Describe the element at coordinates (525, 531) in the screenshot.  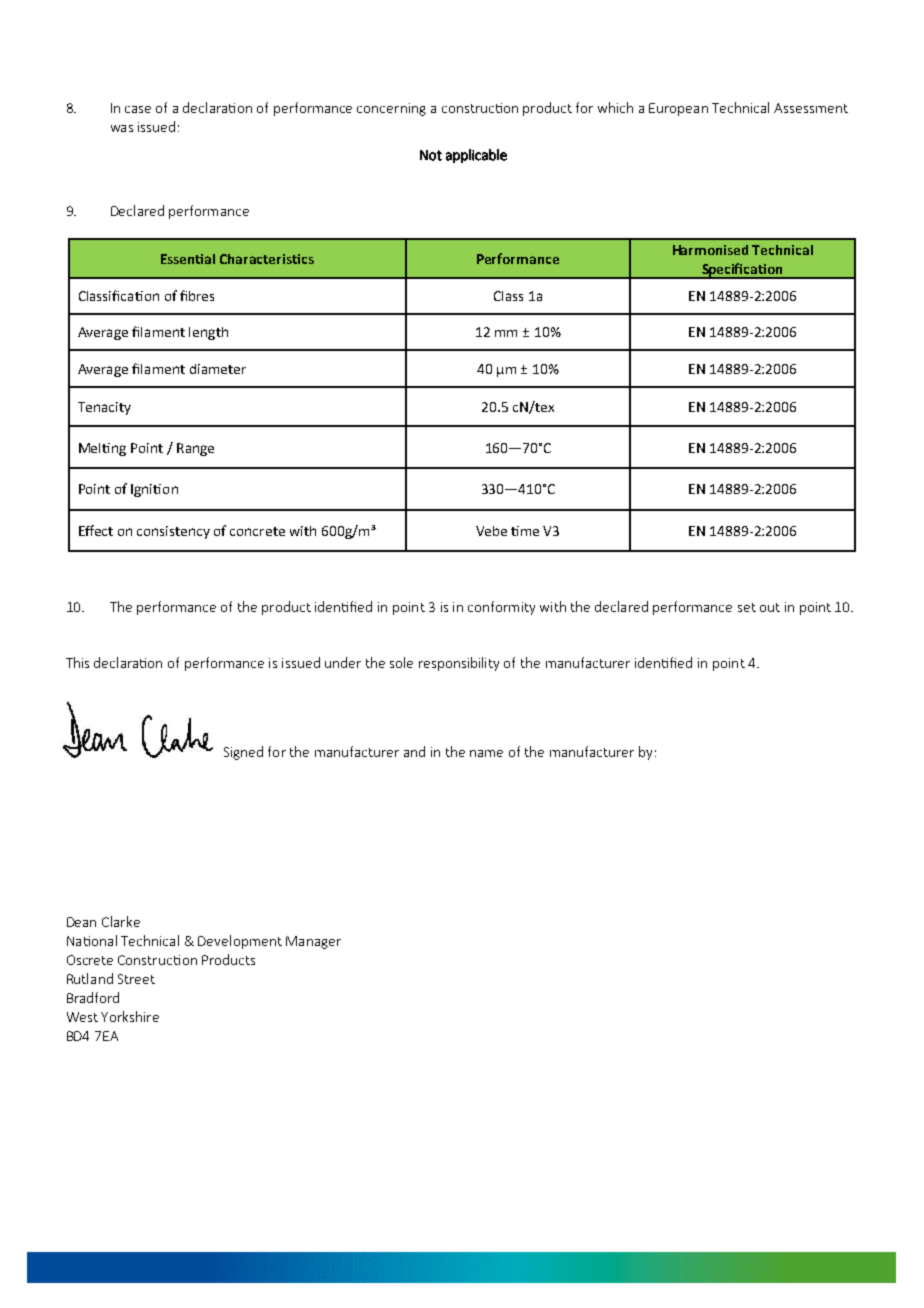
I see `time` at that location.
